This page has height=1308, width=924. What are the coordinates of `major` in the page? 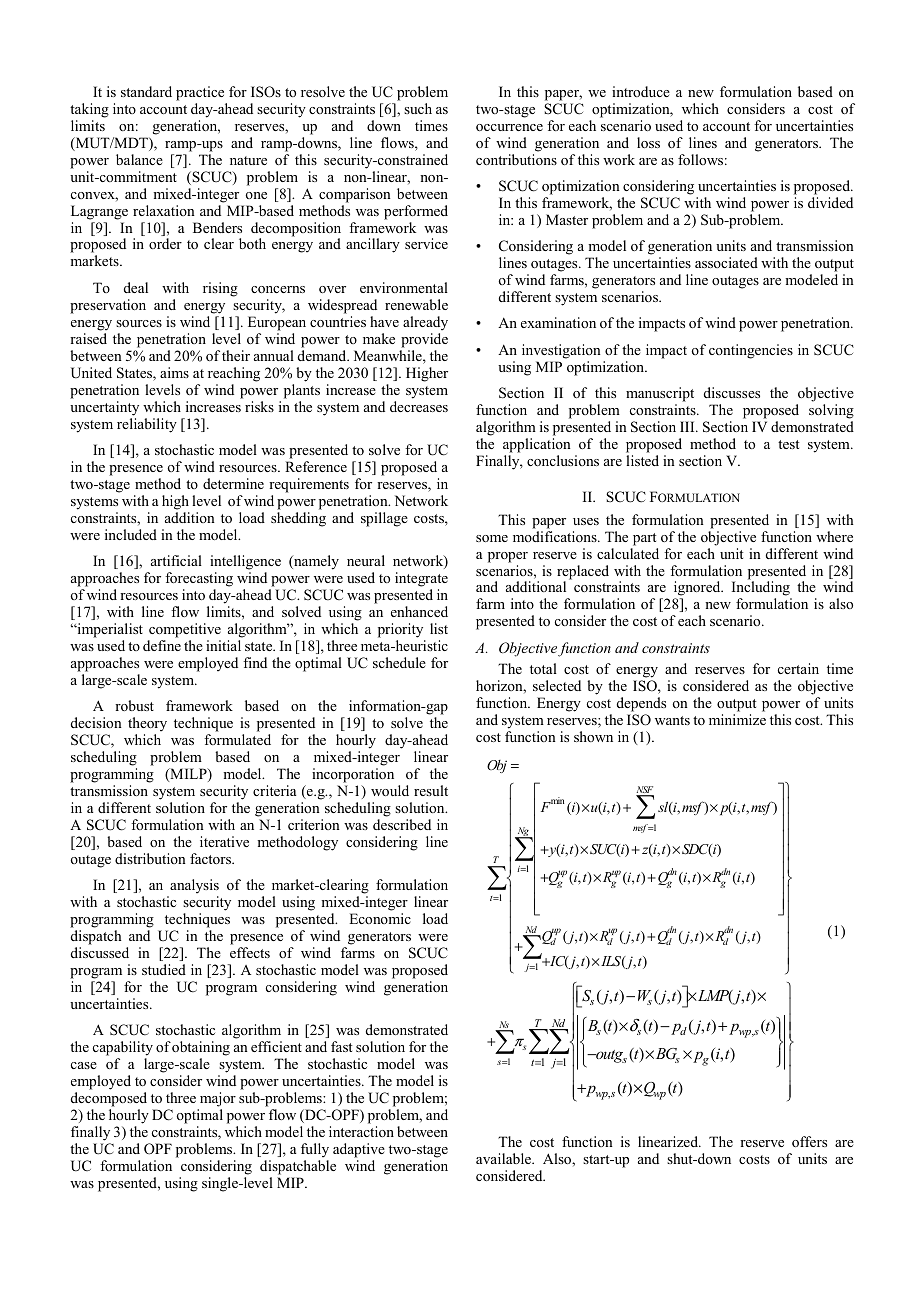 It's located at (218, 1099).
